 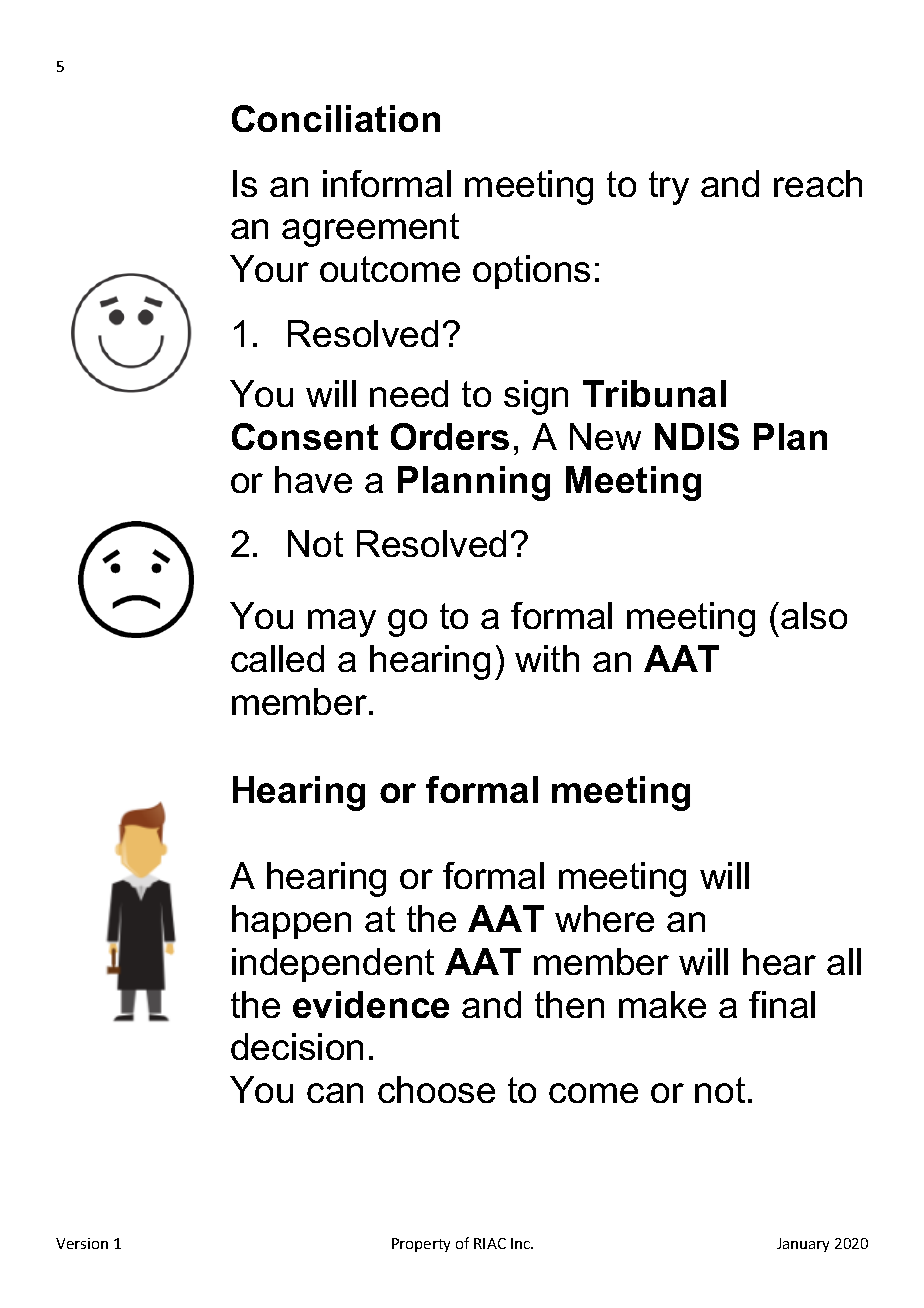 What do you see at coordinates (371, 1004) in the screenshot?
I see `evidence` at bounding box center [371, 1004].
